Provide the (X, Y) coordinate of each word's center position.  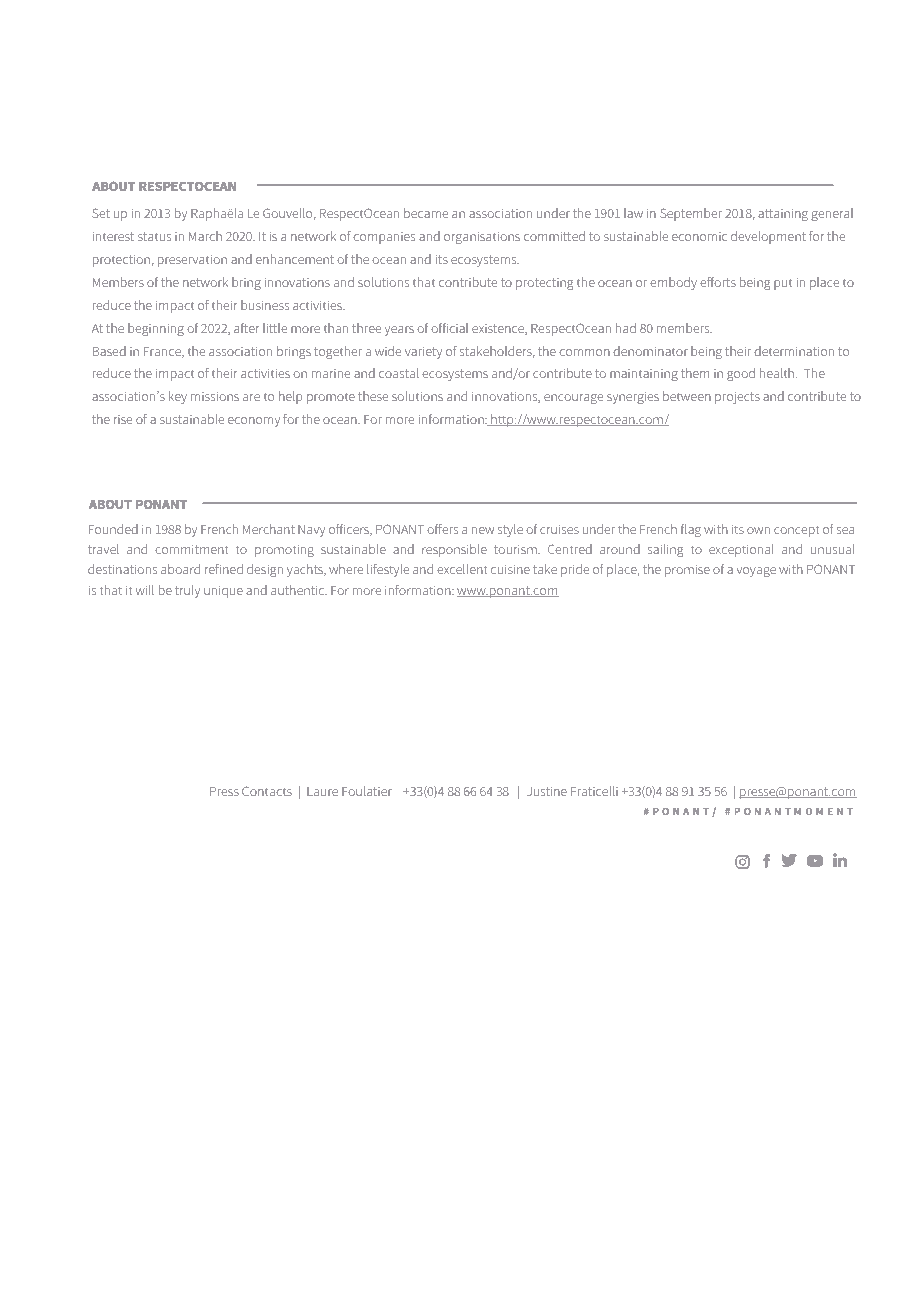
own (758, 530)
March (205, 236)
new (483, 530)
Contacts (267, 791)
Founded (113, 529)
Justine (547, 791)
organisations (482, 238)
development (768, 237)
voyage (756, 572)
